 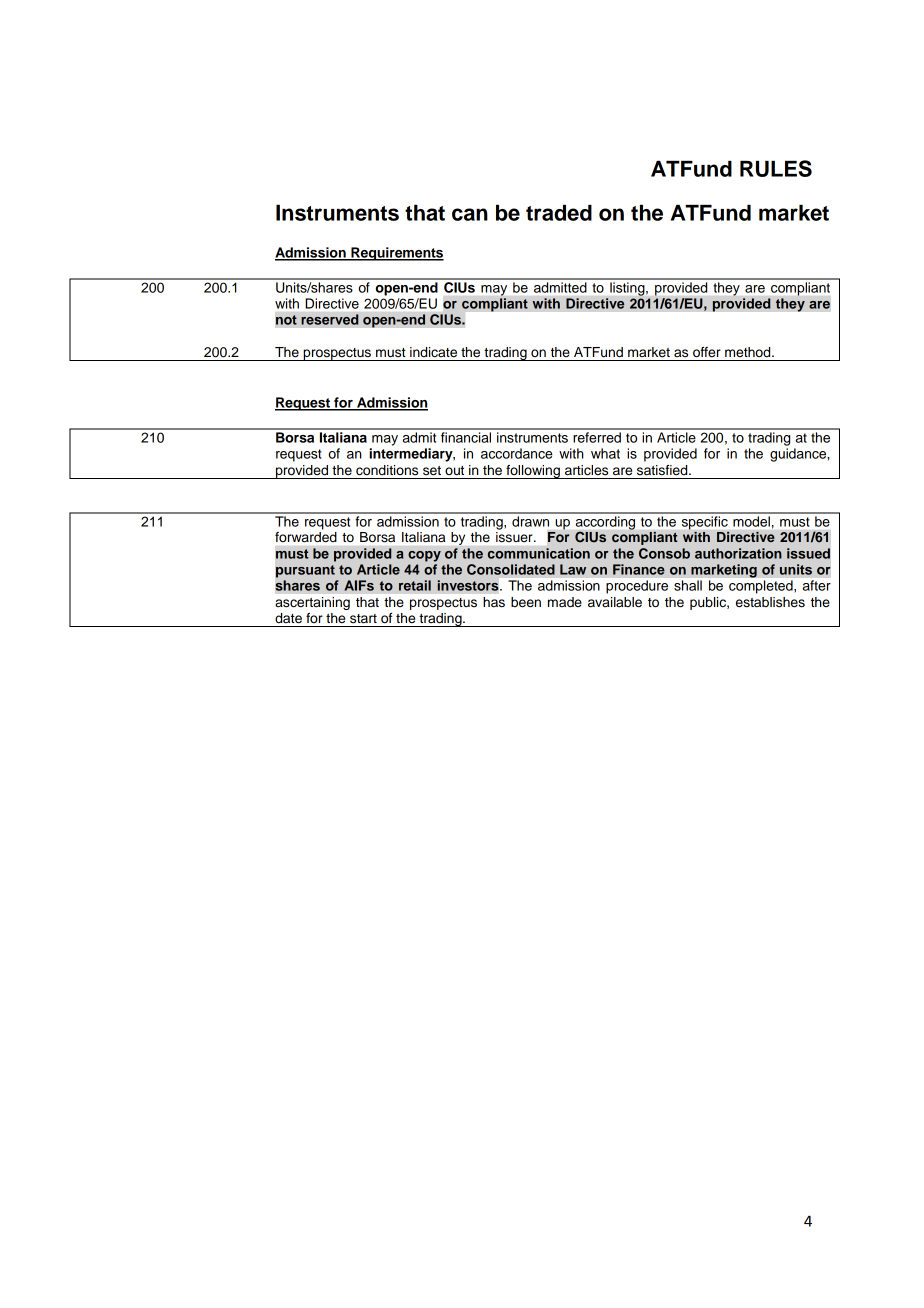 What do you see at coordinates (433, 352) in the page?
I see `indicate` at bounding box center [433, 352].
